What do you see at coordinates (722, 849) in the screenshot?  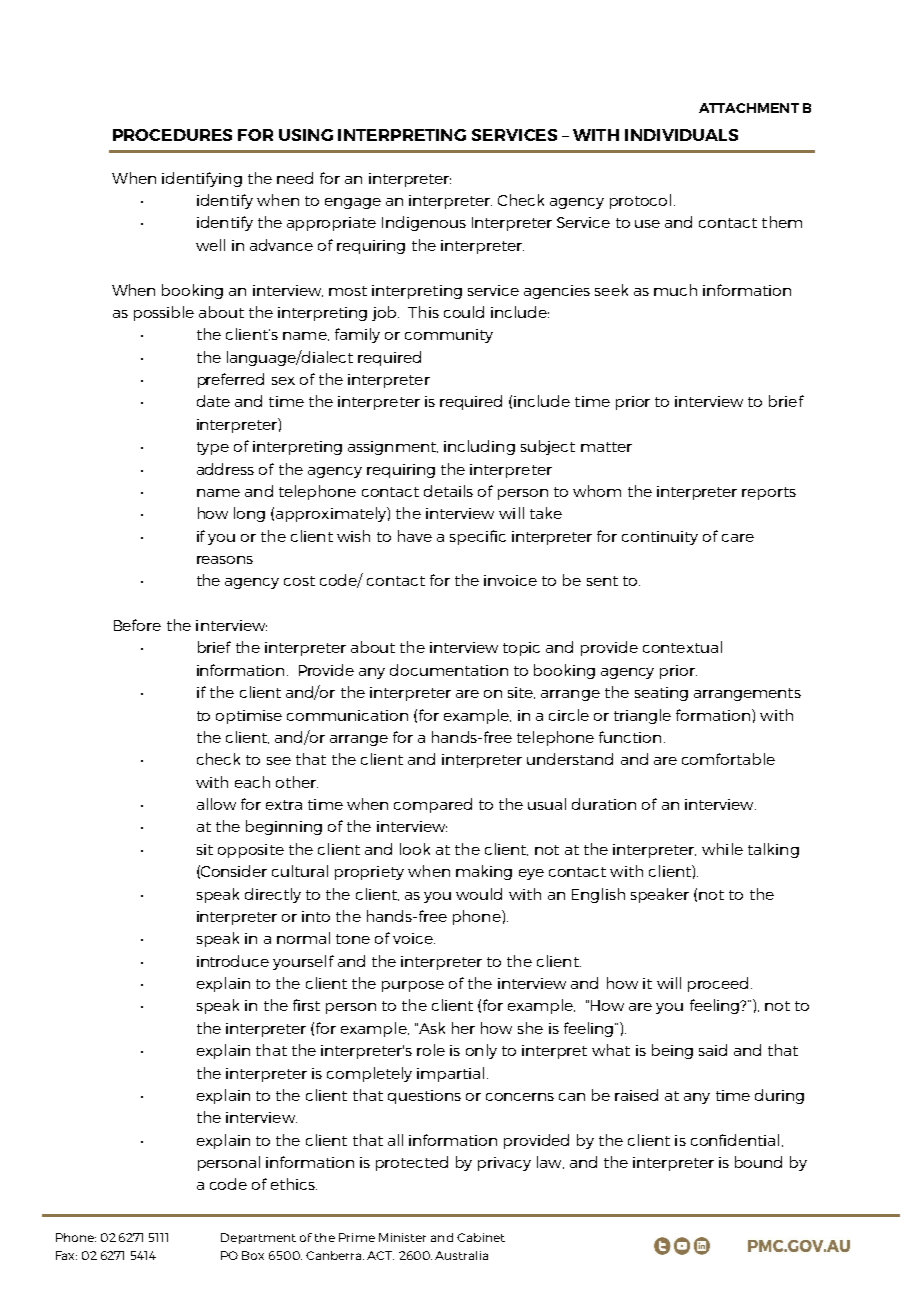 I see `while` at bounding box center [722, 849].
